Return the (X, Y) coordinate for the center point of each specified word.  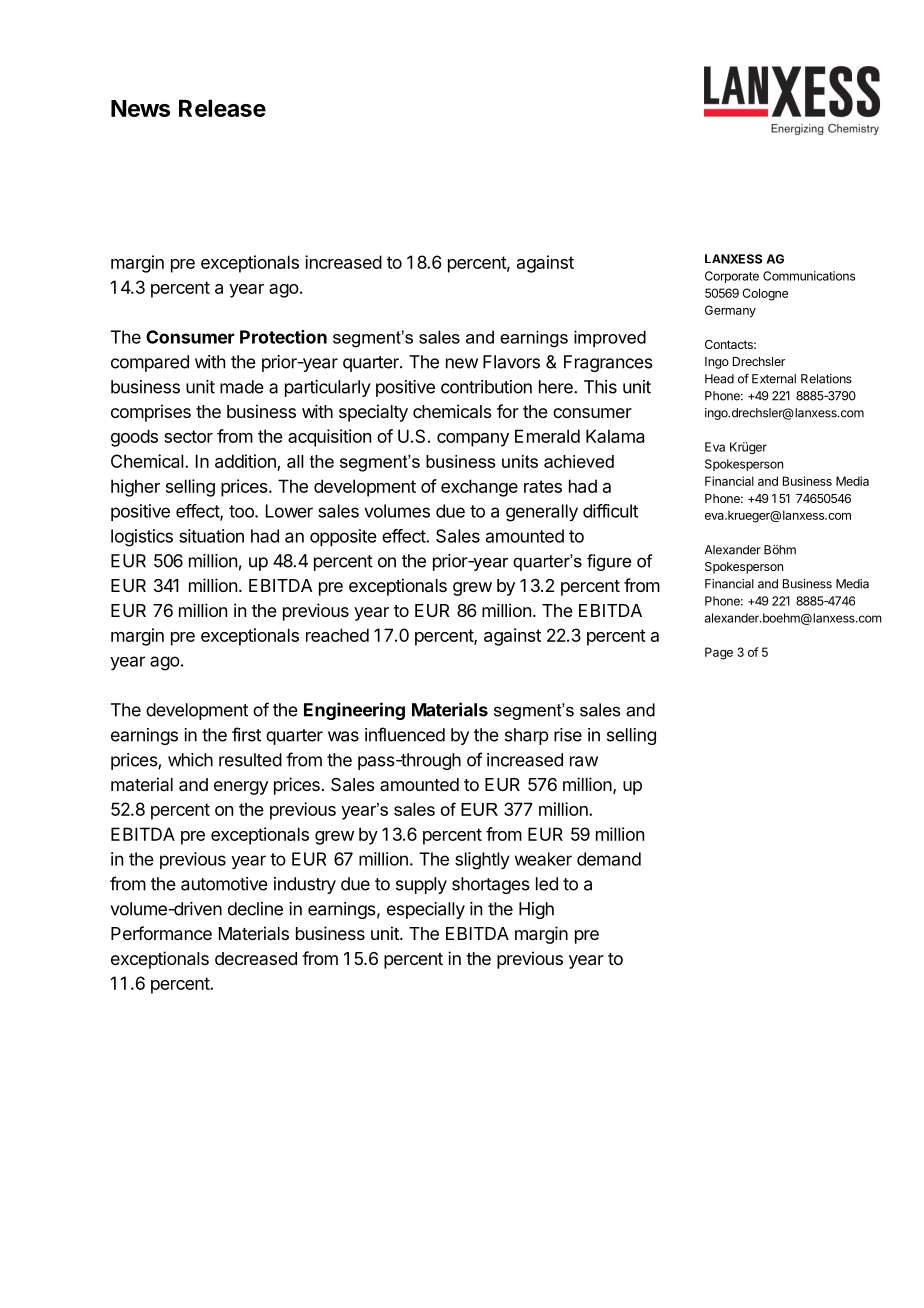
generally (542, 513)
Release (222, 108)
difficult (610, 511)
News (140, 108)
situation (211, 536)
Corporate (732, 277)
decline (255, 909)
